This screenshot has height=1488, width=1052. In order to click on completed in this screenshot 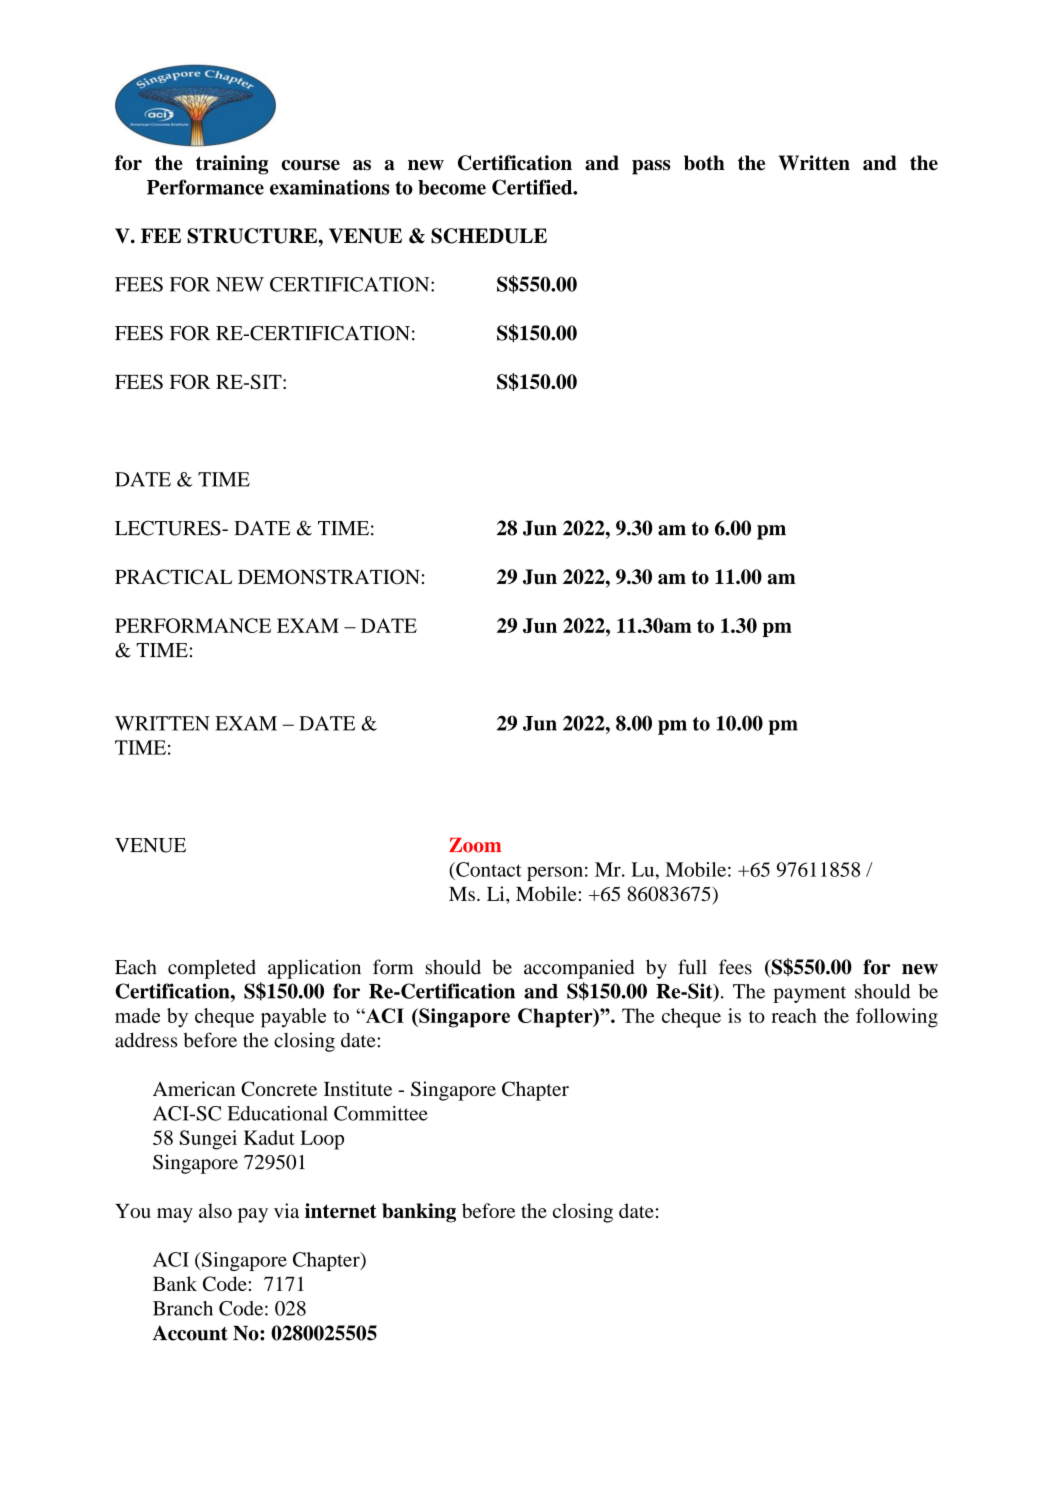, I will do `click(212, 969)`.
